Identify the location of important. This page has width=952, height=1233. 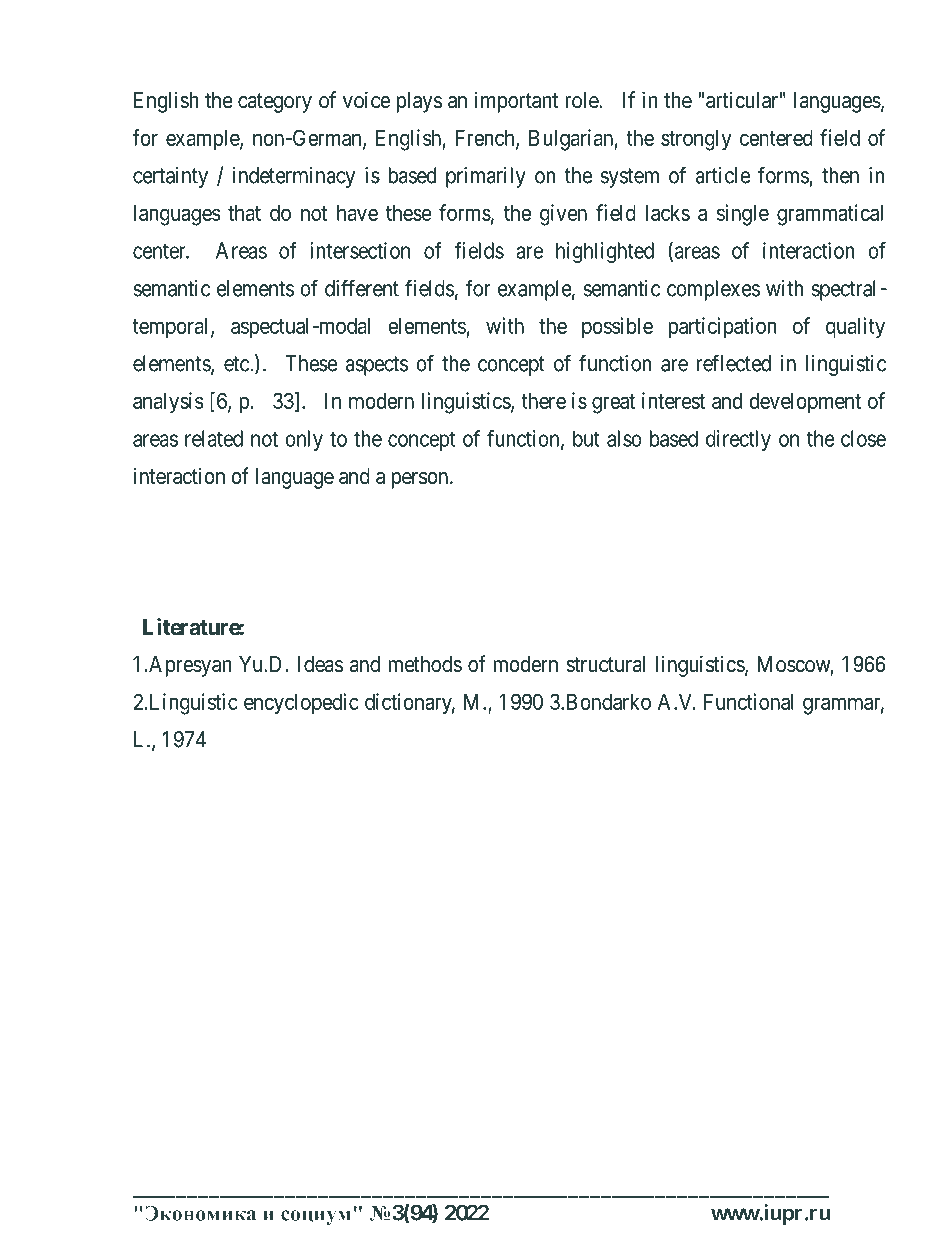
(516, 102).
